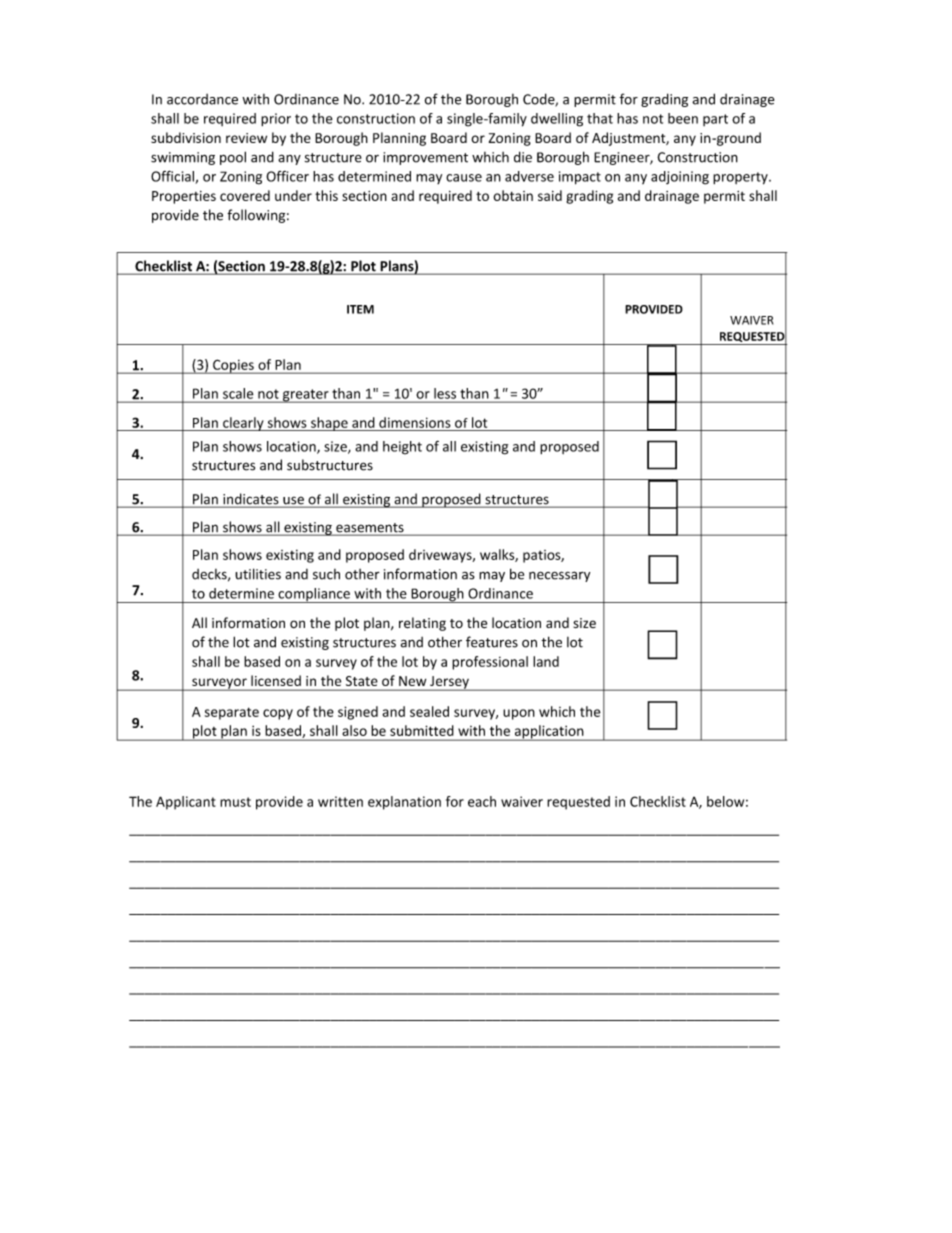  I want to click on must, so click(235, 802).
